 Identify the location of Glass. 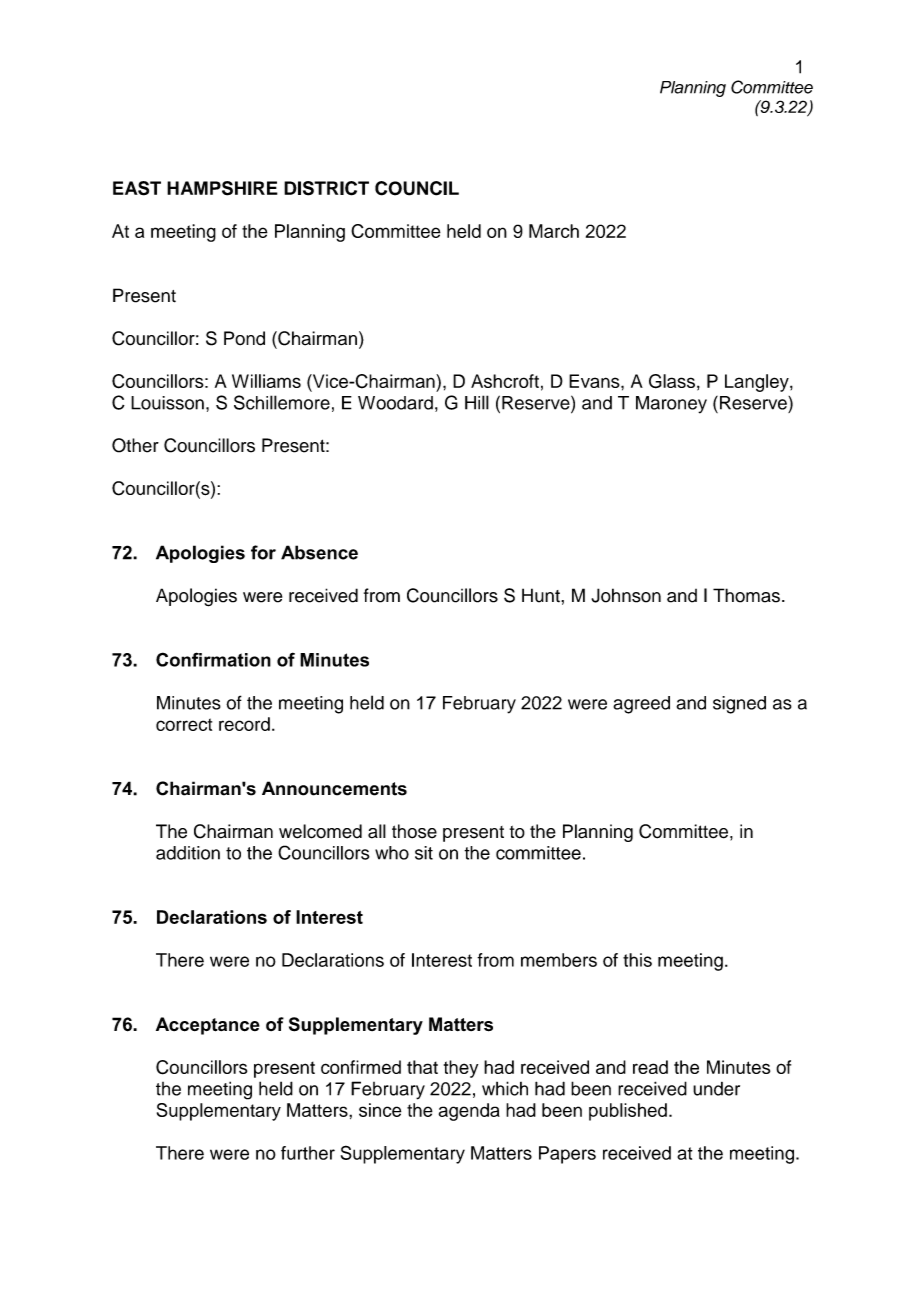
(672, 381).
